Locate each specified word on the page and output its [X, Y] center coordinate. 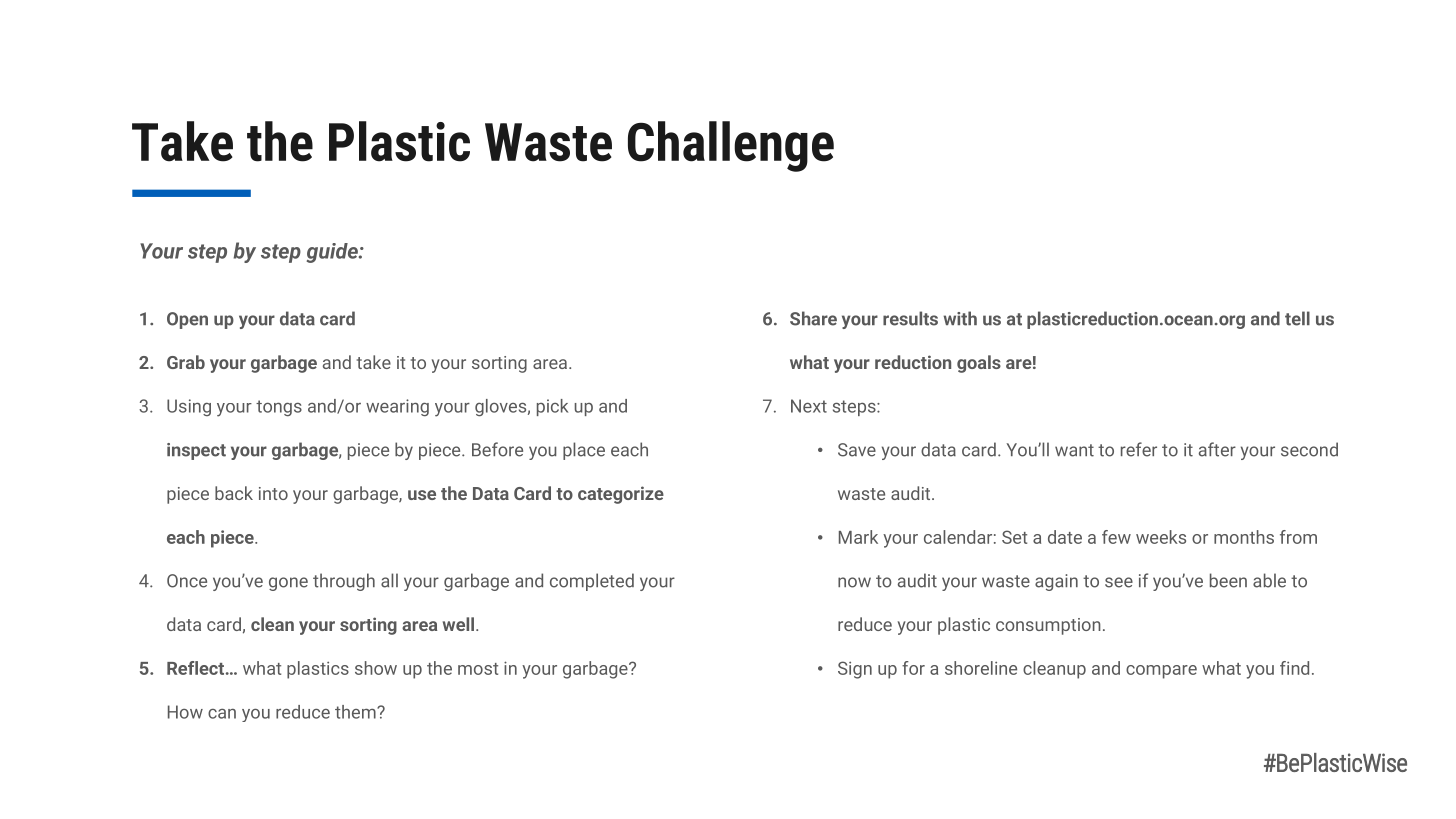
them [356, 712]
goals [979, 364]
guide [333, 253]
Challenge [731, 146]
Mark [858, 537]
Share [813, 318]
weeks [1161, 537]
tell [1297, 318]
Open [187, 320]
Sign [855, 670]
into [273, 493]
